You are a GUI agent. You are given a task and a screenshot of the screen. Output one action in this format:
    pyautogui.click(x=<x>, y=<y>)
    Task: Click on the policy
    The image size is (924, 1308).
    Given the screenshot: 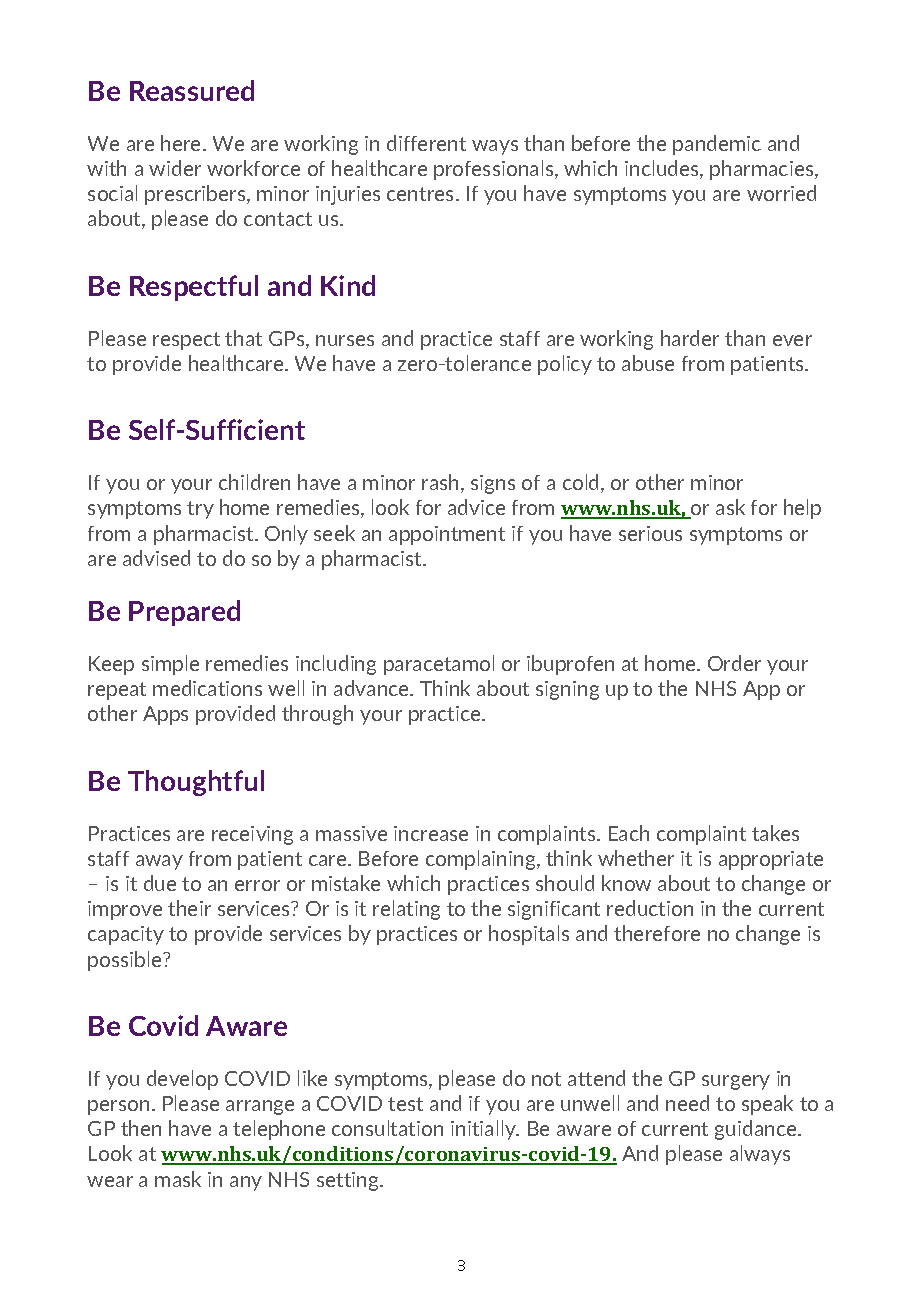 What is the action you would take?
    pyautogui.click(x=565, y=365)
